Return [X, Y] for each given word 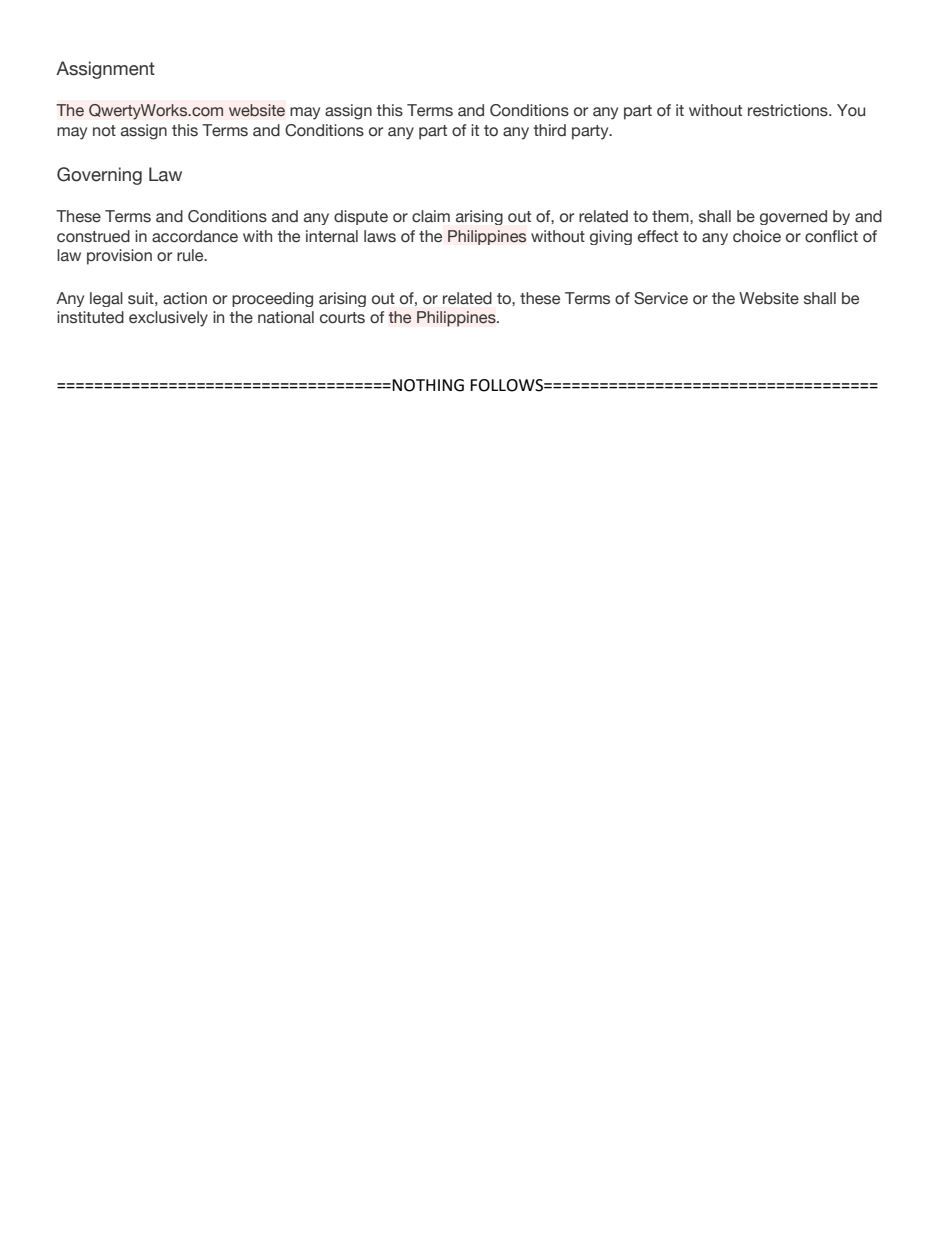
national [286, 317]
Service [661, 298]
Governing [99, 176]
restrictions [789, 110]
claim [431, 216]
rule [191, 255]
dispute [361, 217]
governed [793, 217]
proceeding [272, 299]
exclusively [168, 319]
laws [380, 236]
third [550, 130]
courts [342, 318]
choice [757, 236]
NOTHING [428, 385]
